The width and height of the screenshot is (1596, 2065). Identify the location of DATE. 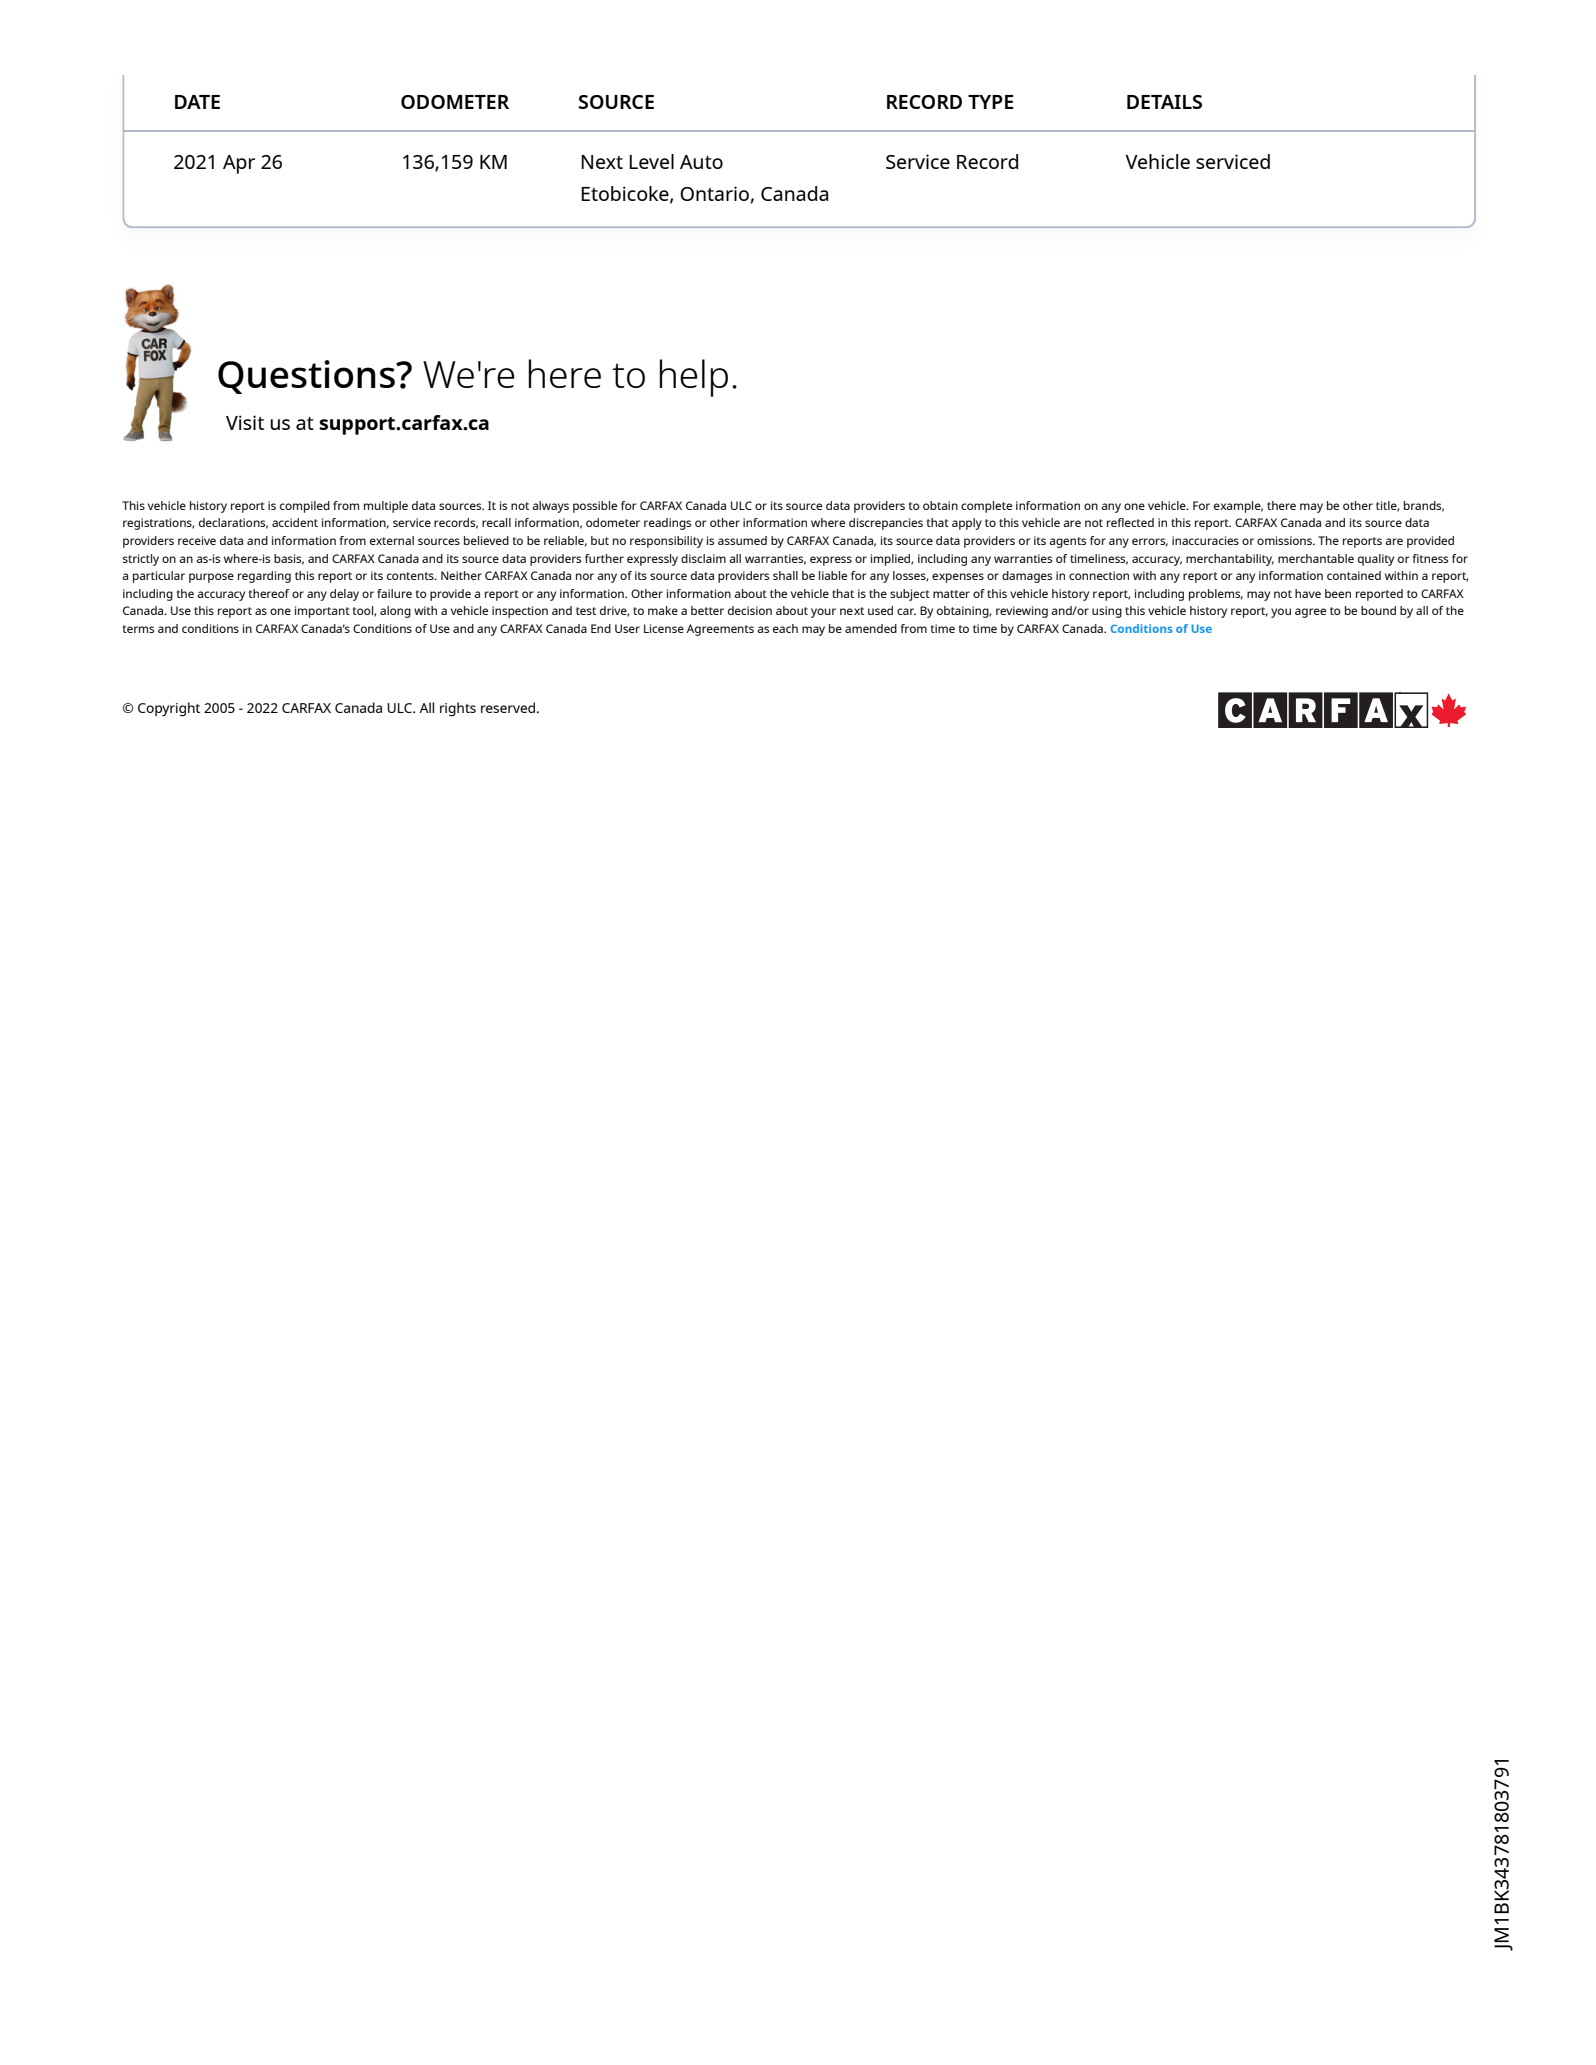
(197, 102).
